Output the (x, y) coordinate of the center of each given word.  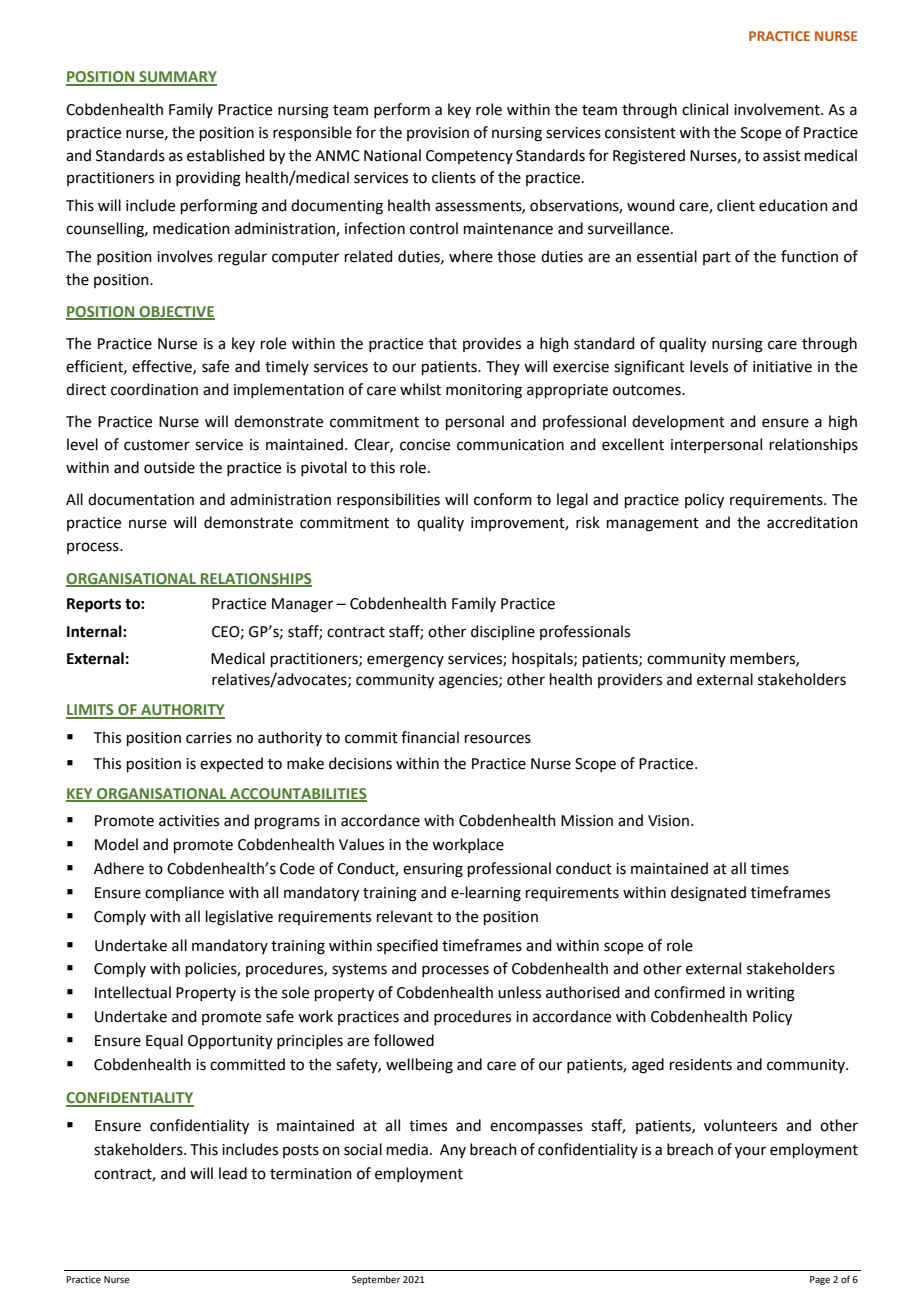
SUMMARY (177, 78)
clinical (705, 109)
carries (209, 738)
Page (820, 1280)
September (376, 1280)
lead (233, 1173)
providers (630, 680)
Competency (469, 157)
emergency (405, 661)
